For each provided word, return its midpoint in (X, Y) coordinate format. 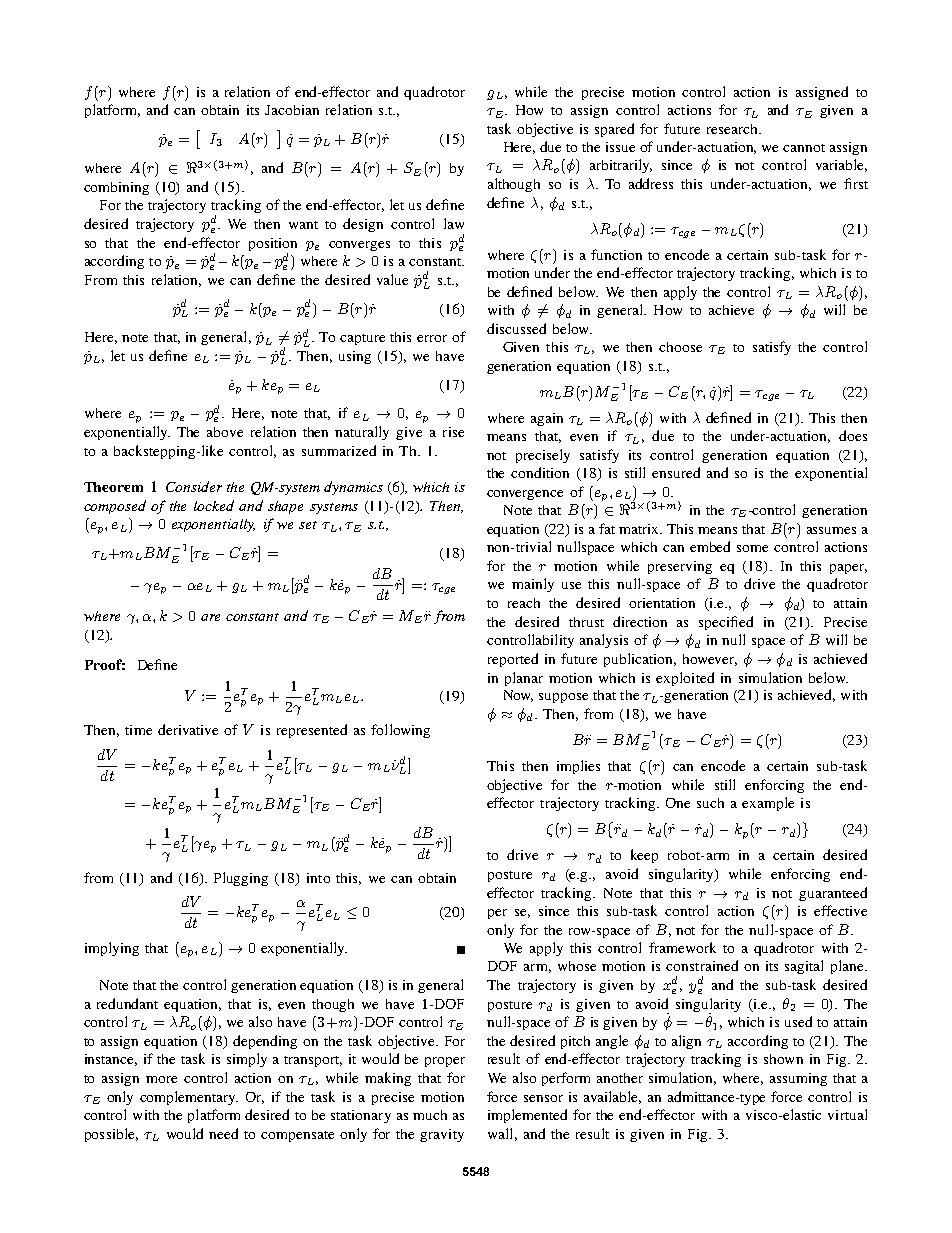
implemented (527, 1116)
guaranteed (833, 894)
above (225, 432)
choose (680, 347)
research (734, 129)
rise (453, 432)
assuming (798, 1079)
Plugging (241, 879)
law (454, 223)
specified (726, 623)
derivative (188, 729)
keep (644, 856)
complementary (189, 1098)
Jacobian (292, 110)
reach (524, 603)
